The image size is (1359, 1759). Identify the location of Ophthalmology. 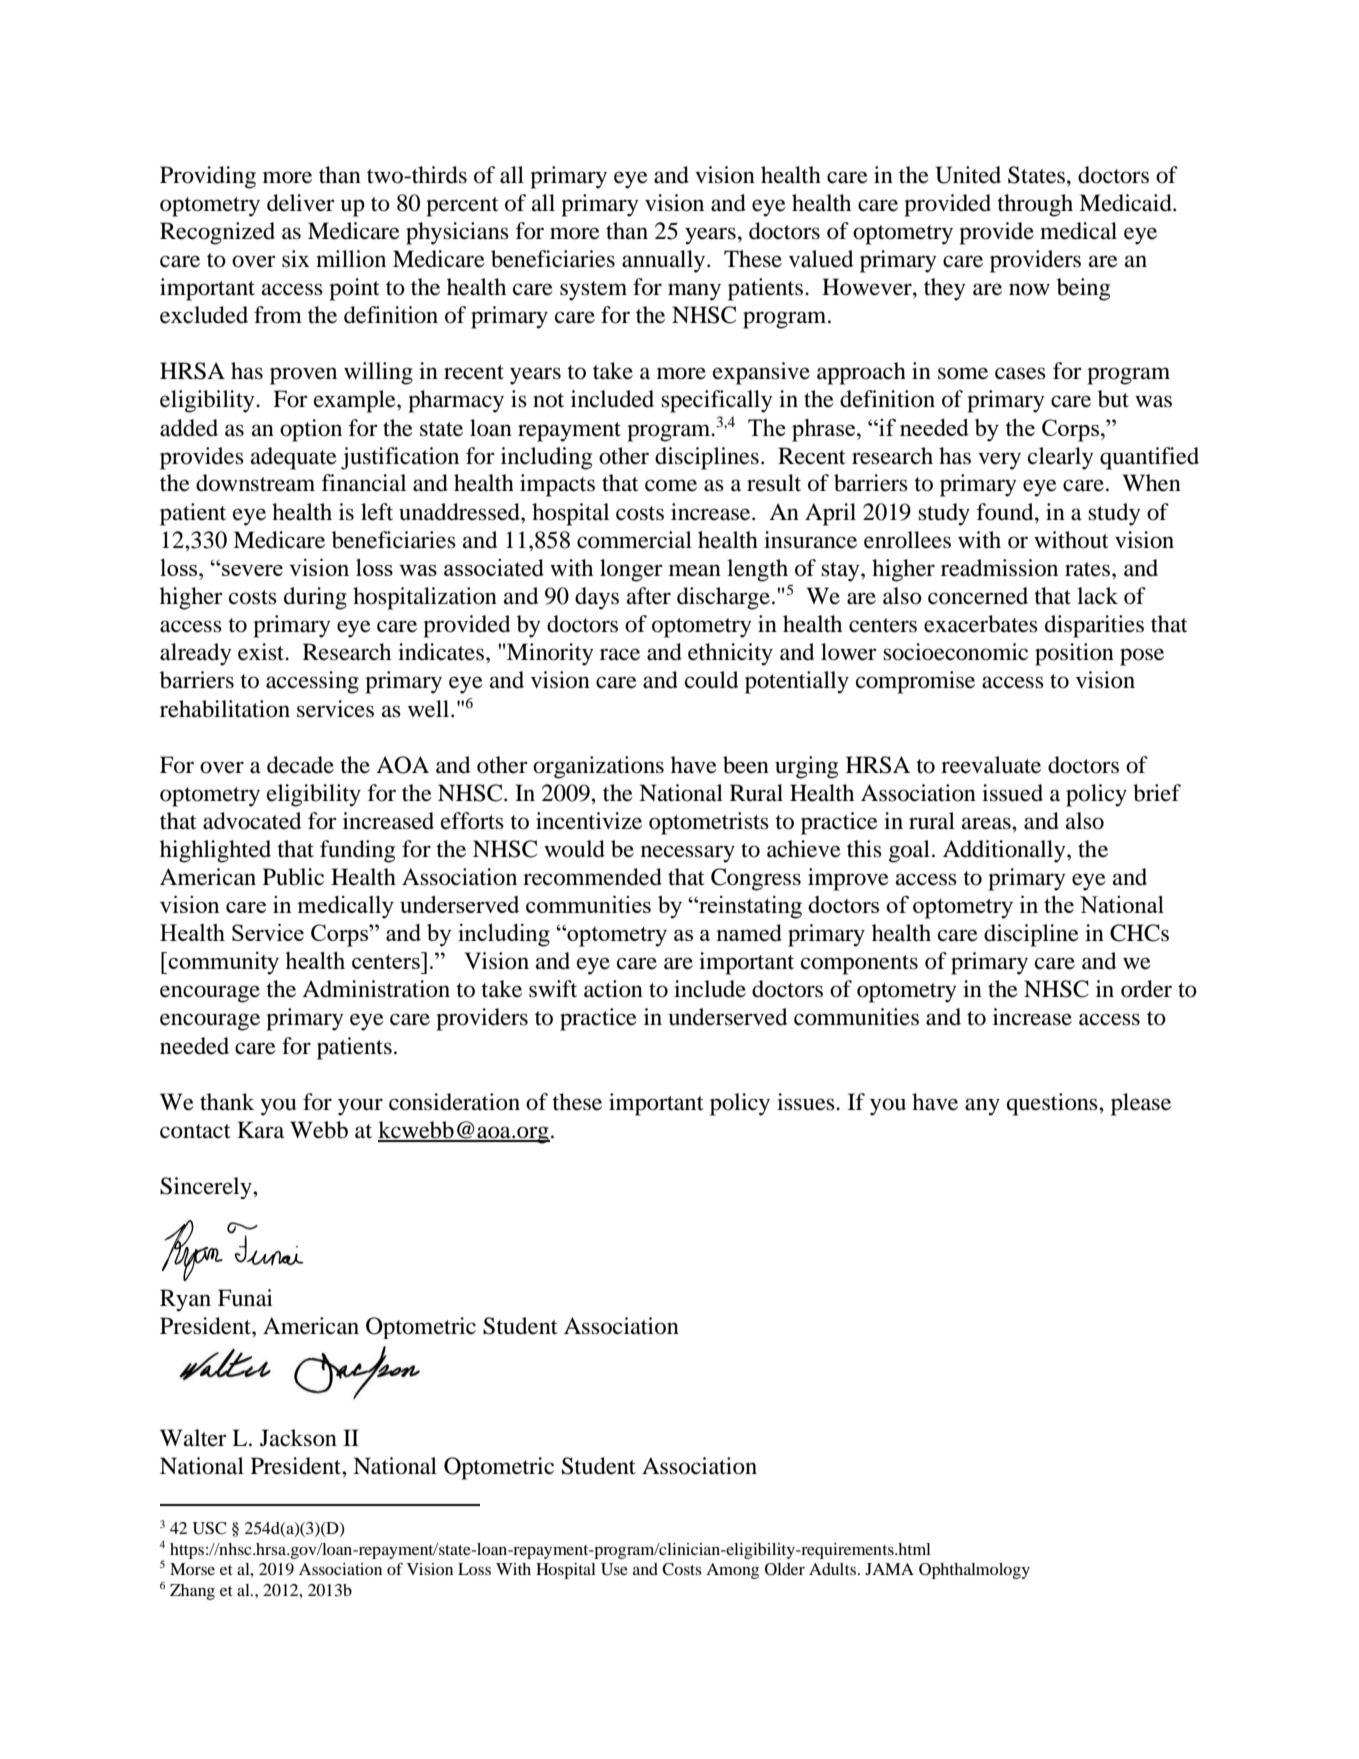
(974, 1571).
